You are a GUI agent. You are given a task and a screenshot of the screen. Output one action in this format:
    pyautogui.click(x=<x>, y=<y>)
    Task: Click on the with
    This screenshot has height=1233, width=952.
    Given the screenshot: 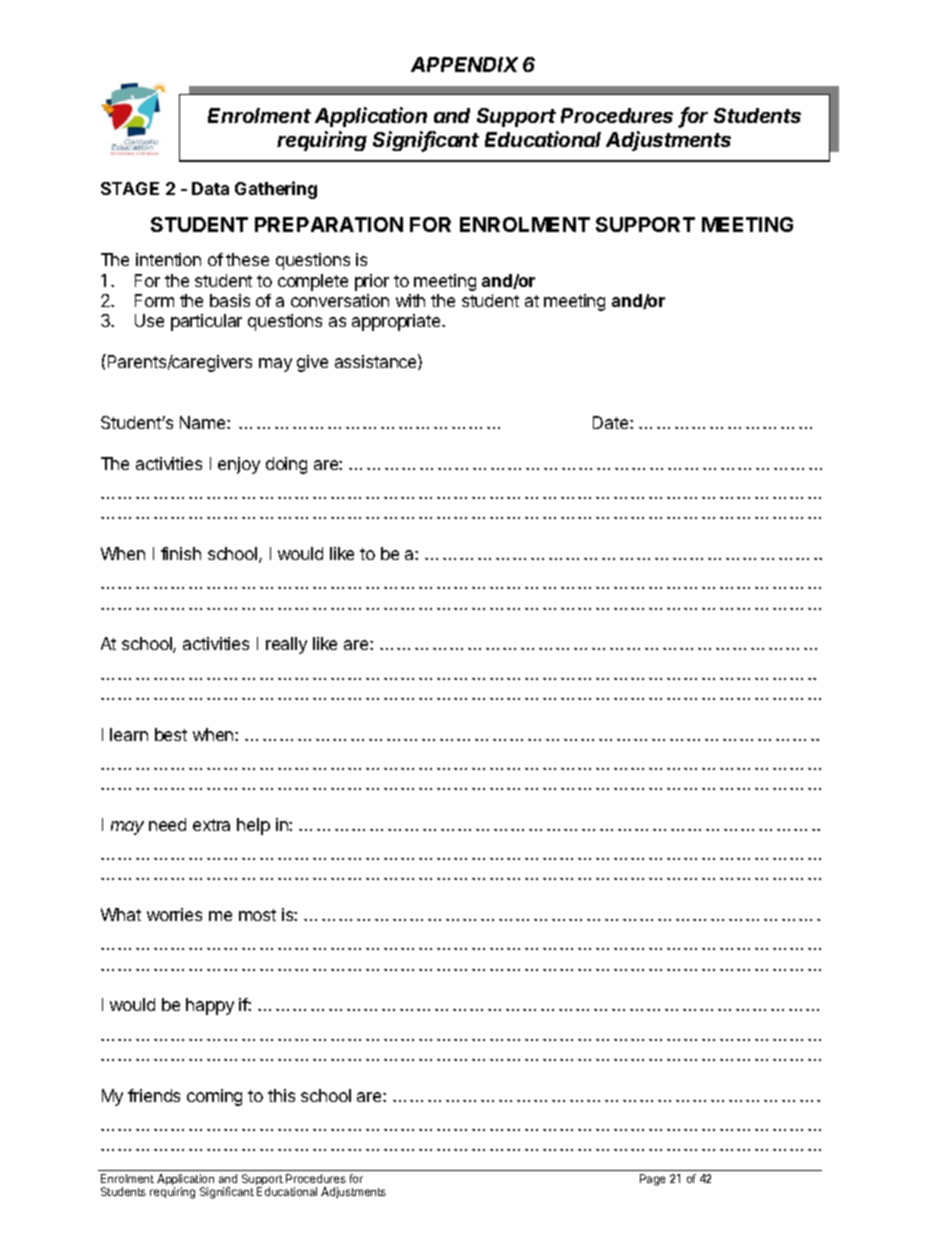 What is the action you would take?
    pyautogui.click(x=410, y=300)
